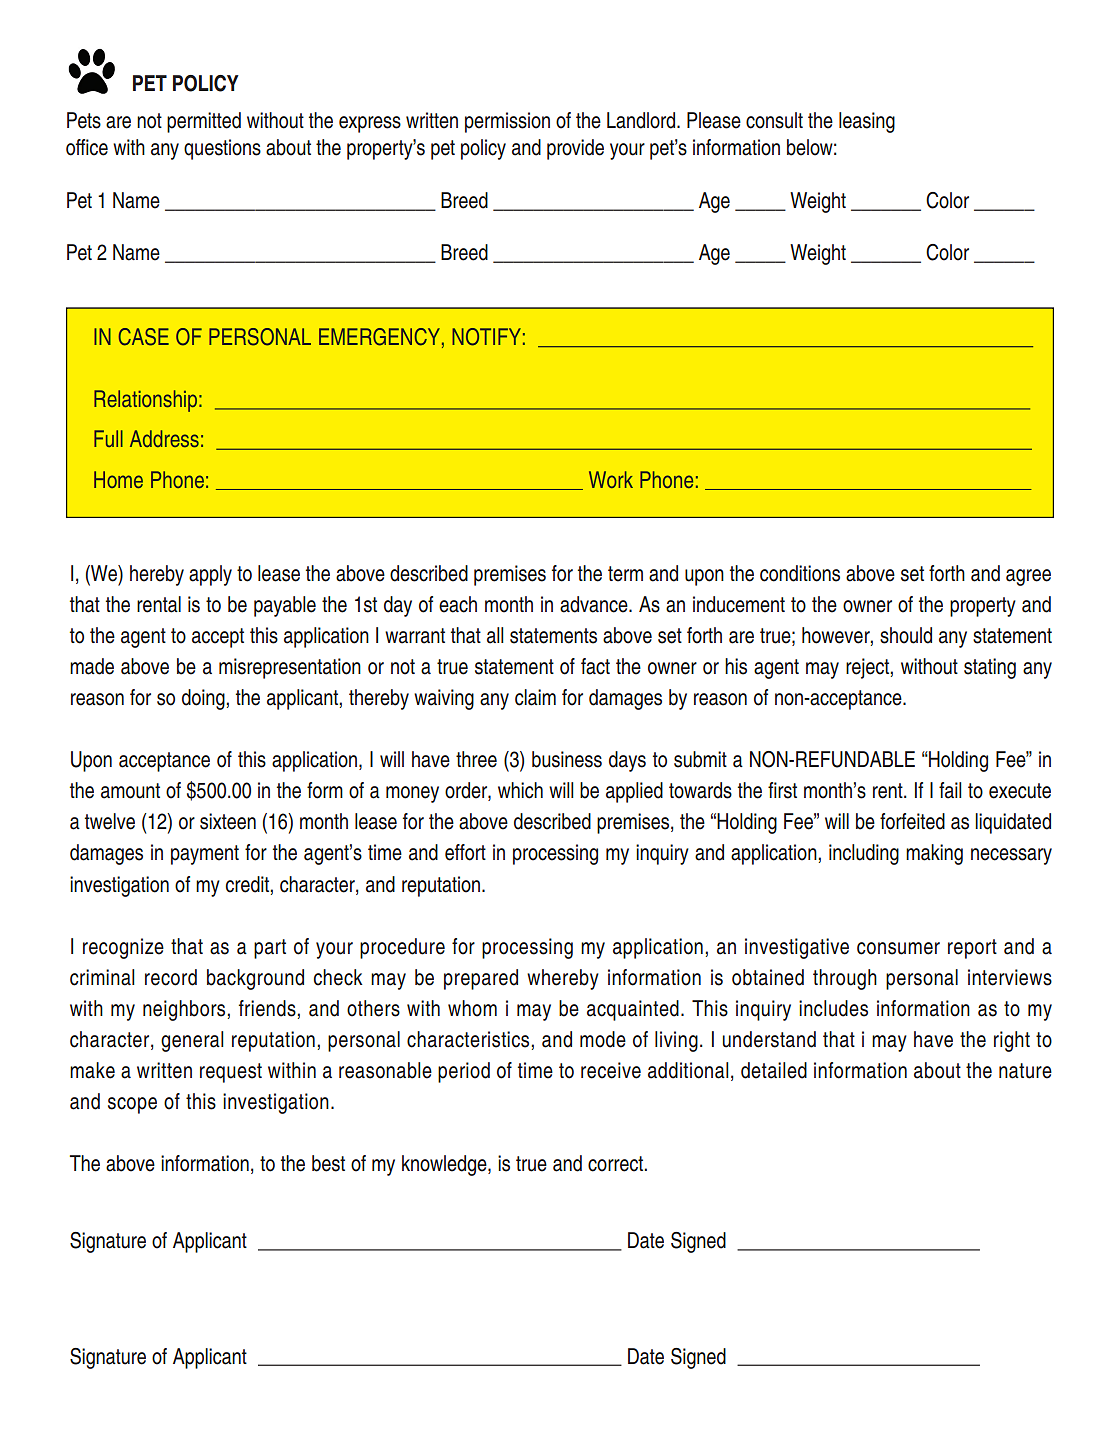  What do you see at coordinates (595, 666) in the screenshot?
I see `fact` at bounding box center [595, 666].
